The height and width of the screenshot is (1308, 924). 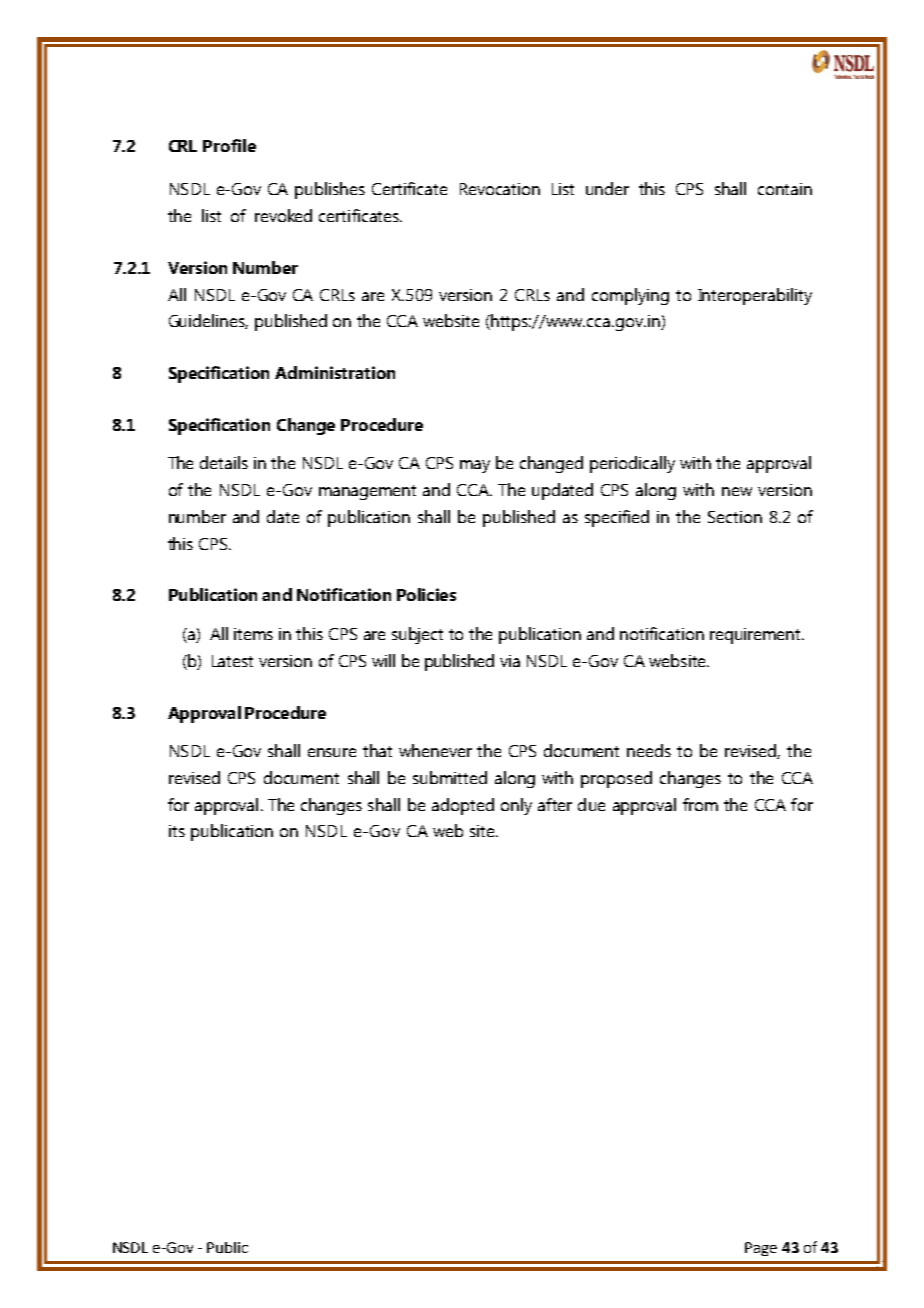 What do you see at coordinates (700, 804) in the screenshot?
I see `from` at bounding box center [700, 804].
